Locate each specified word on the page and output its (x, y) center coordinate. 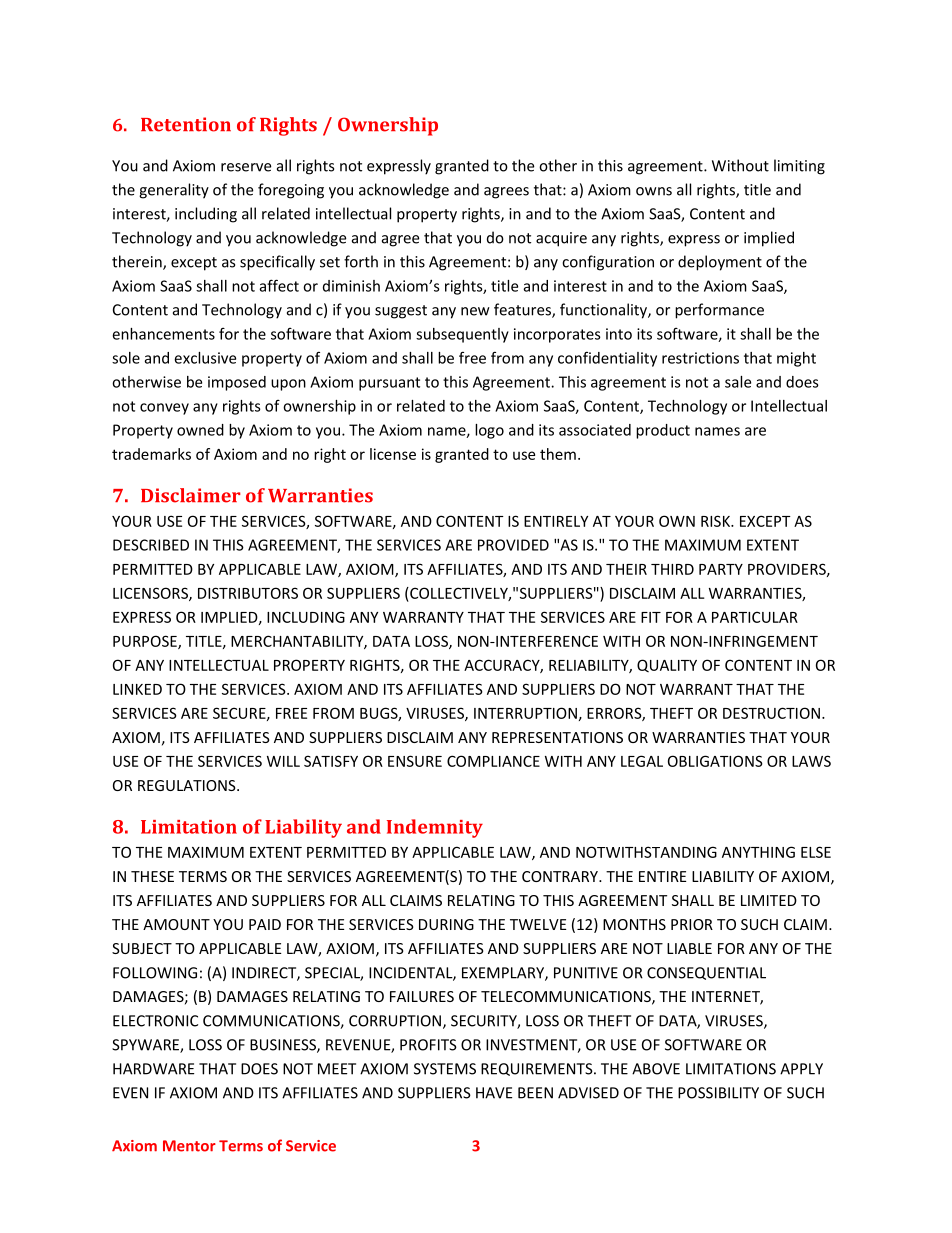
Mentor (189, 1146)
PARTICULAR (755, 617)
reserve (246, 167)
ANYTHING (758, 852)
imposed (237, 383)
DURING (446, 924)
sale (738, 382)
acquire (561, 239)
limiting (799, 167)
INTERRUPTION (525, 713)
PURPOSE (146, 642)
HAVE (494, 1093)
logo (489, 431)
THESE (152, 876)
